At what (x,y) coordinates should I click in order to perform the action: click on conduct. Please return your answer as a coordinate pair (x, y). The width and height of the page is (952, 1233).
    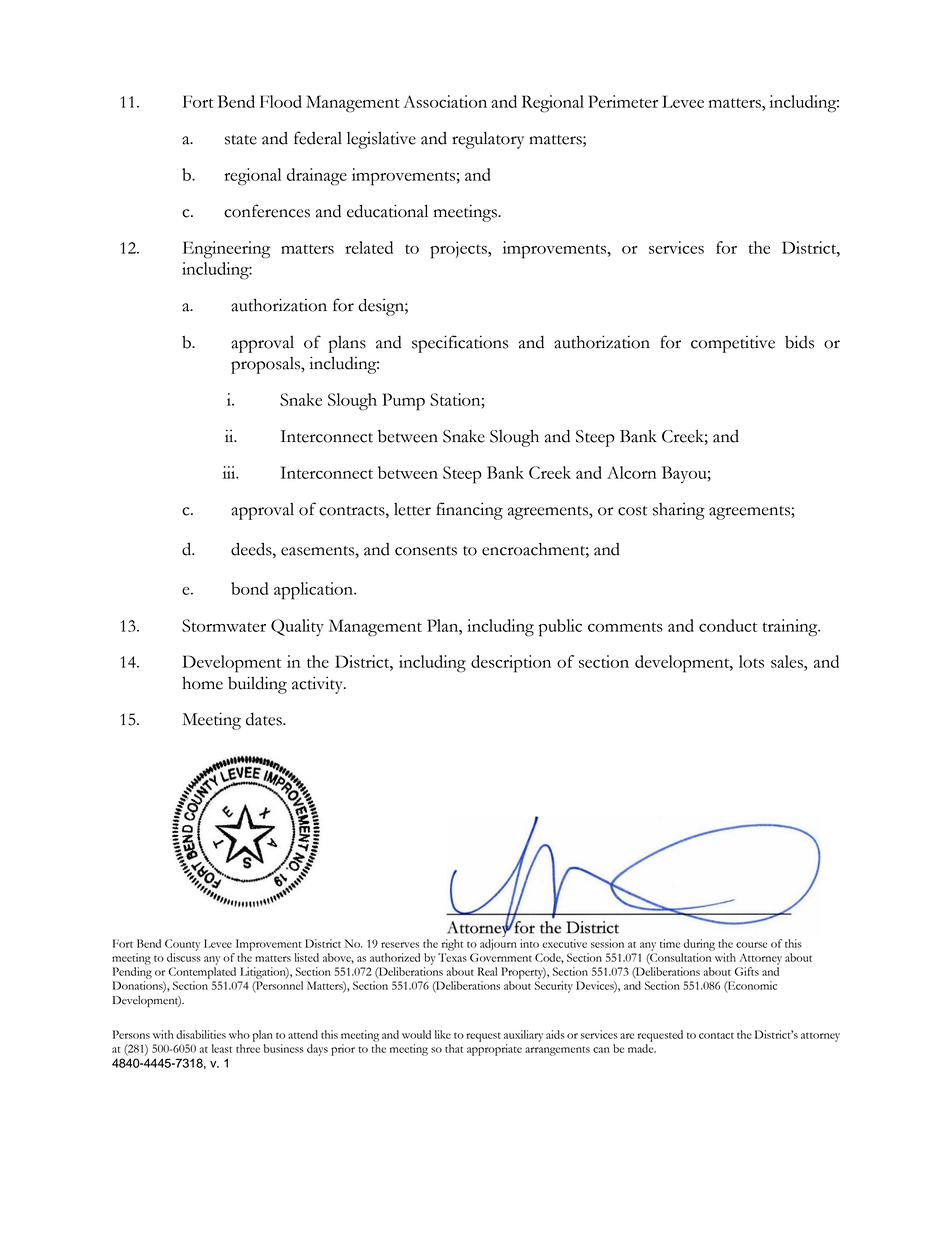
    Looking at the image, I should click on (728, 625).
